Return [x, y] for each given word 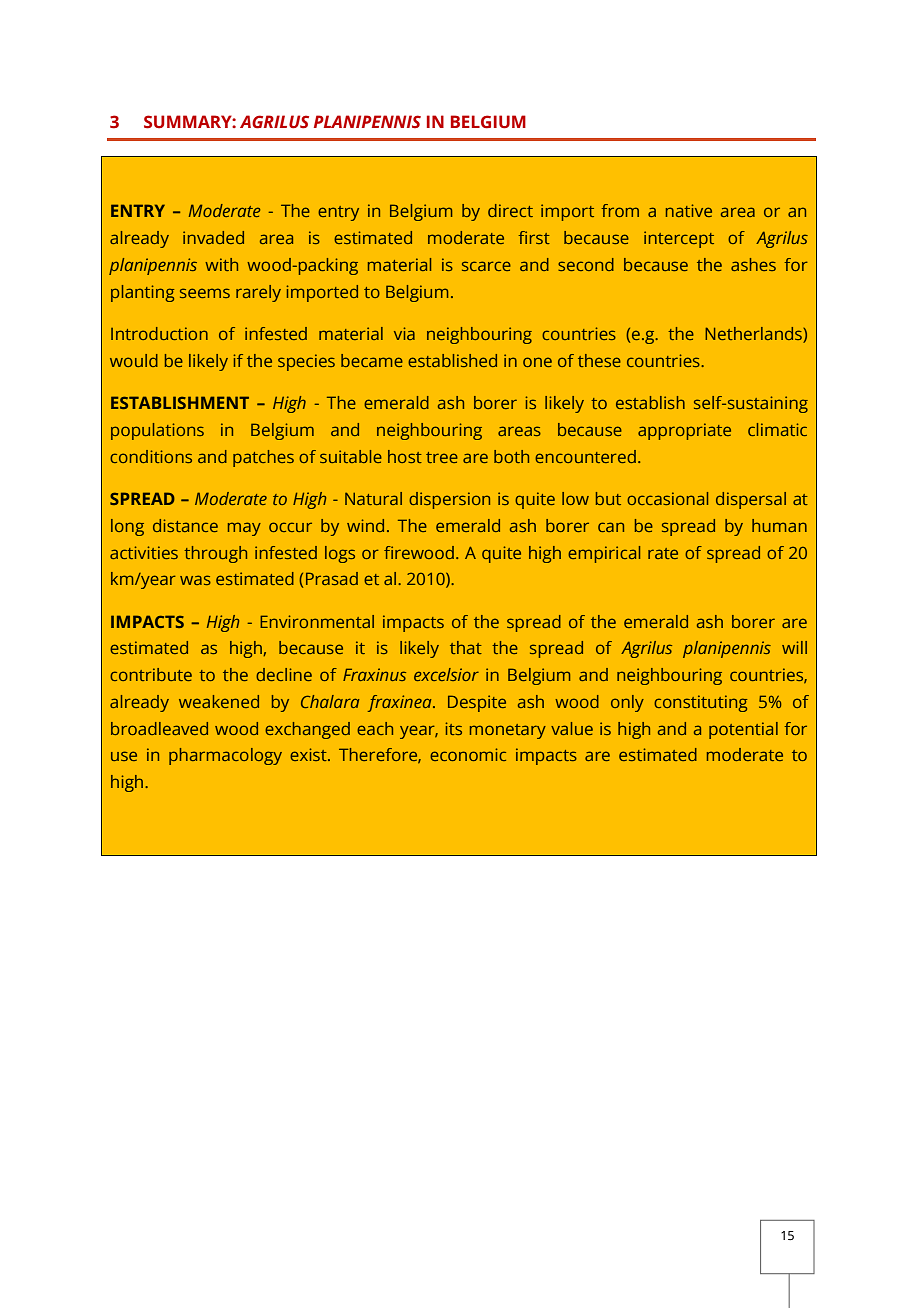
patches [263, 458]
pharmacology [225, 756]
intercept [679, 239]
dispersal [751, 500]
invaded [213, 237]
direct [510, 210]
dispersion [449, 500]
